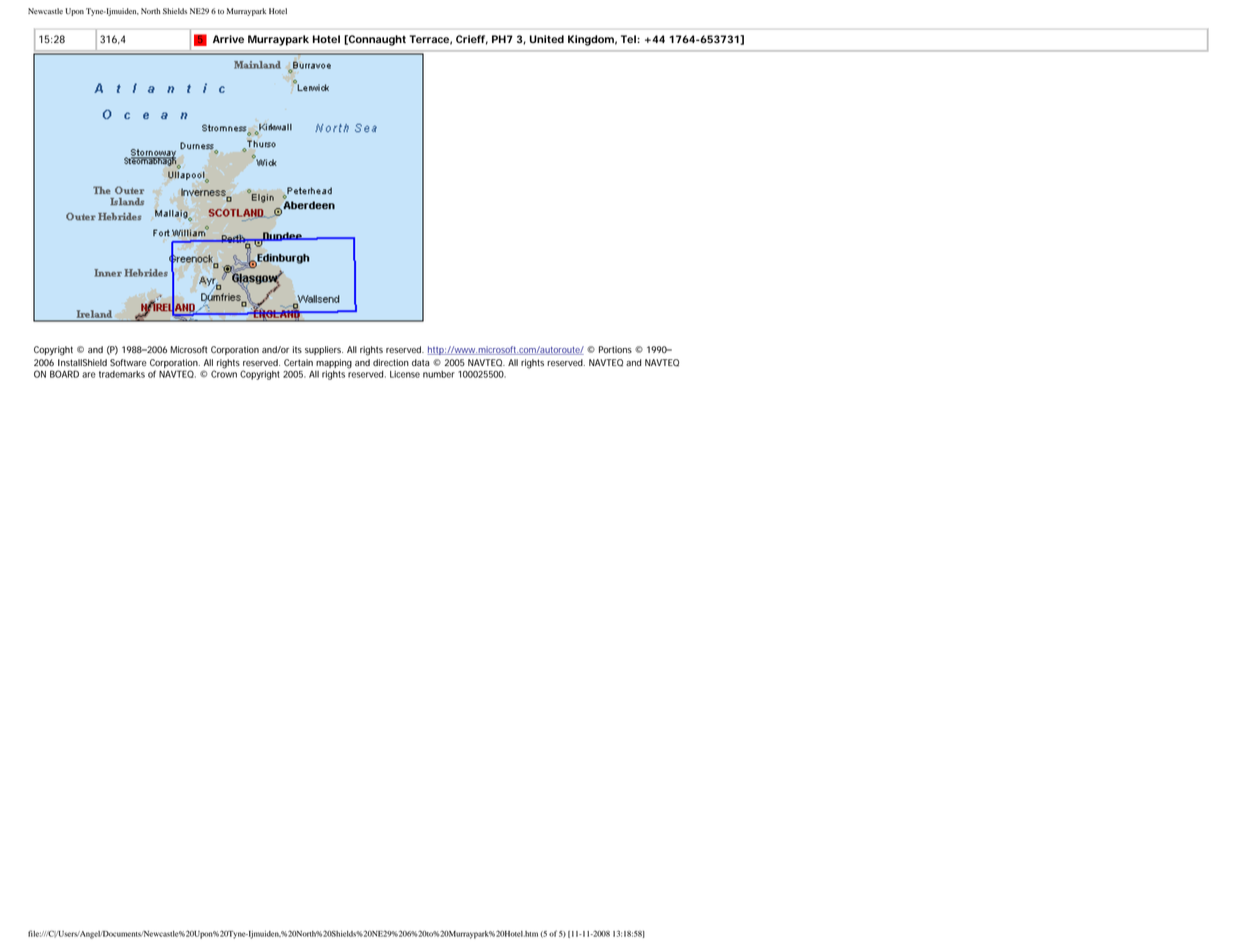  I want to click on Arrive, so click(228, 39).
